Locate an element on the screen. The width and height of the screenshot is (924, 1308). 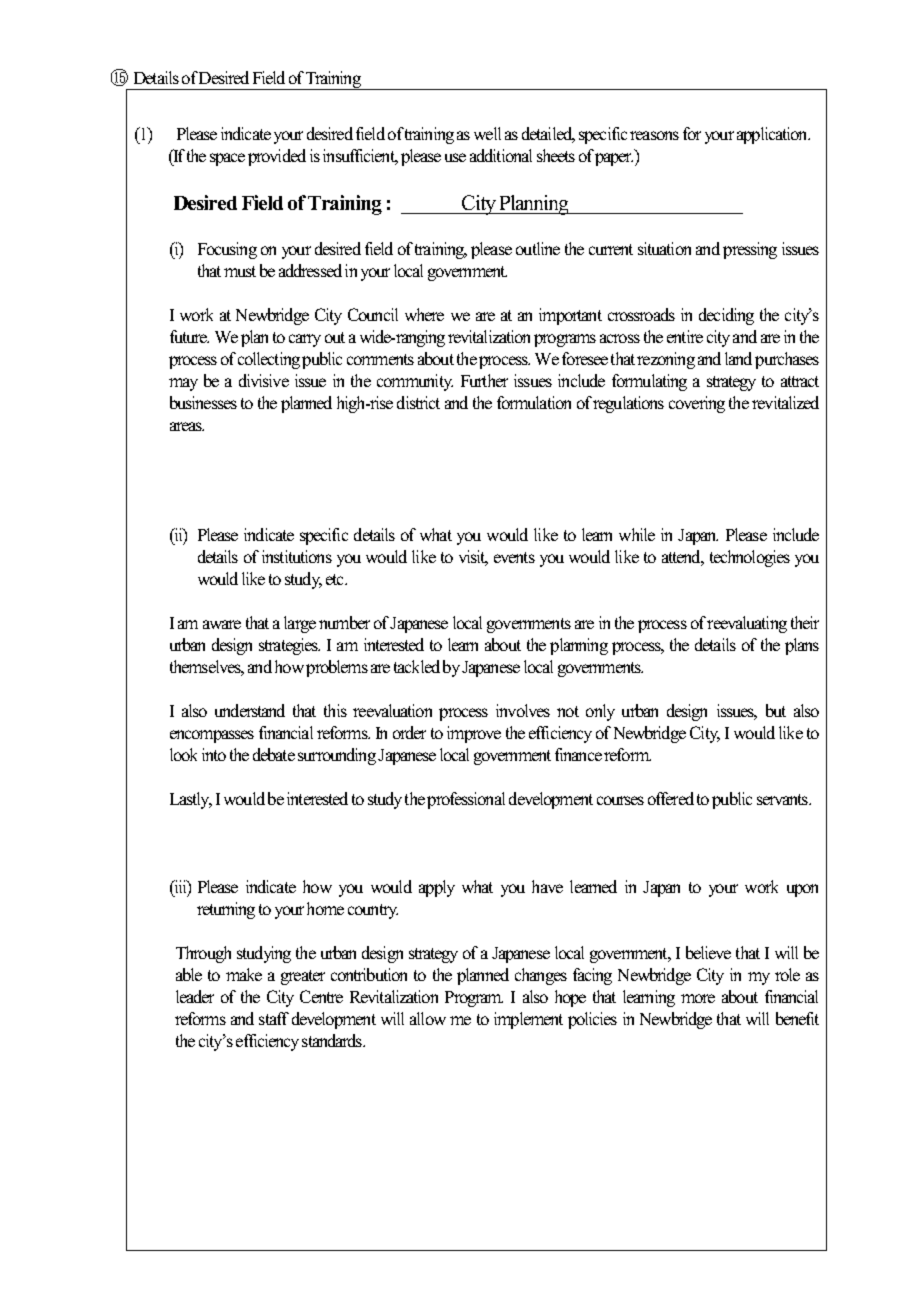
use is located at coordinates (455, 157).
